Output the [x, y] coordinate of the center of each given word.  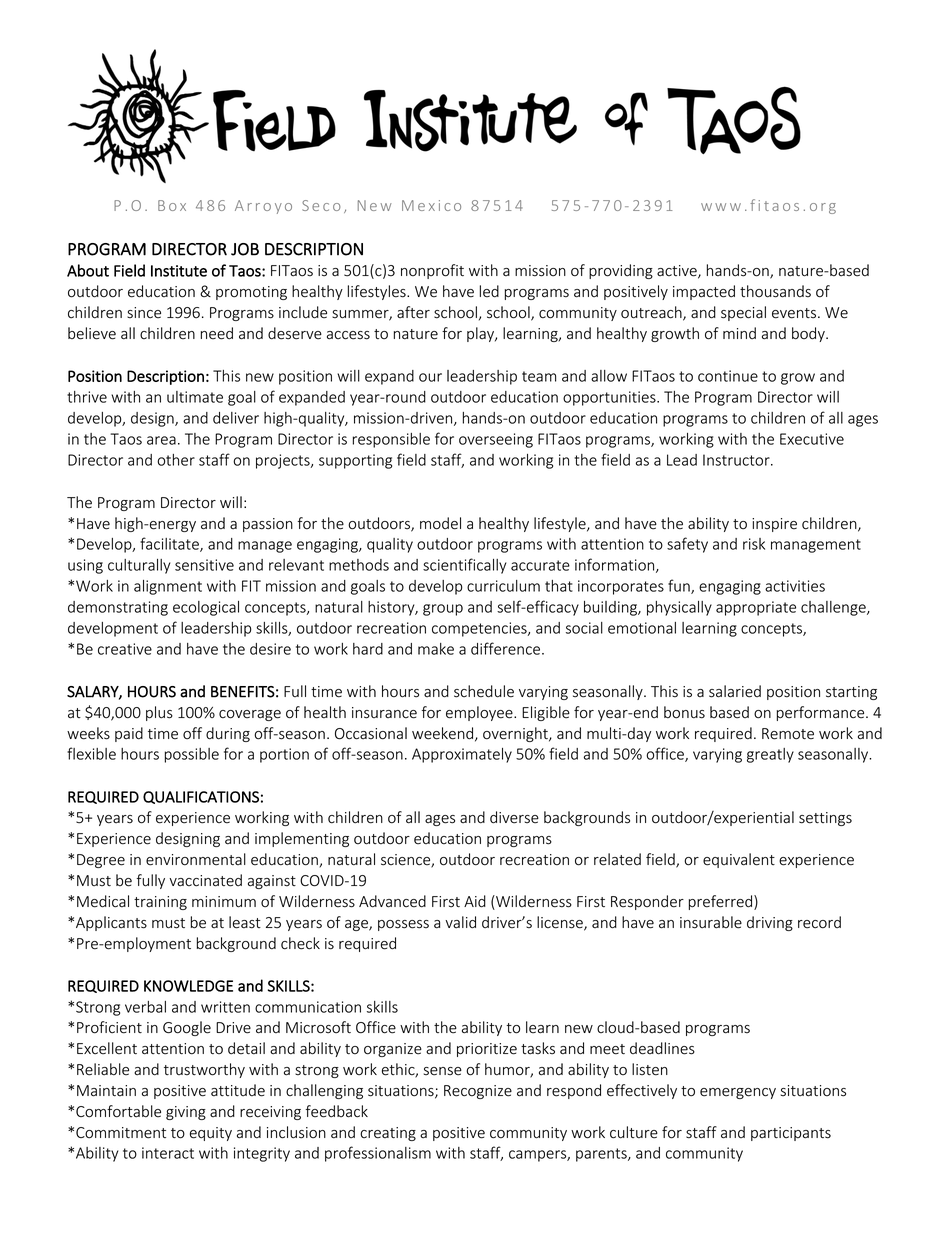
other [176, 460]
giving [186, 1113]
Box [172, 205]
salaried [735, 691]
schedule [484, 691]
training [160, 903]
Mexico [431, 205]
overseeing [496, 440]
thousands [775, 291]
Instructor [737, 460]
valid [460, 922]
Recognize [478, 1092]
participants [791, 1134]
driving [770, 923]
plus [159, 713]
